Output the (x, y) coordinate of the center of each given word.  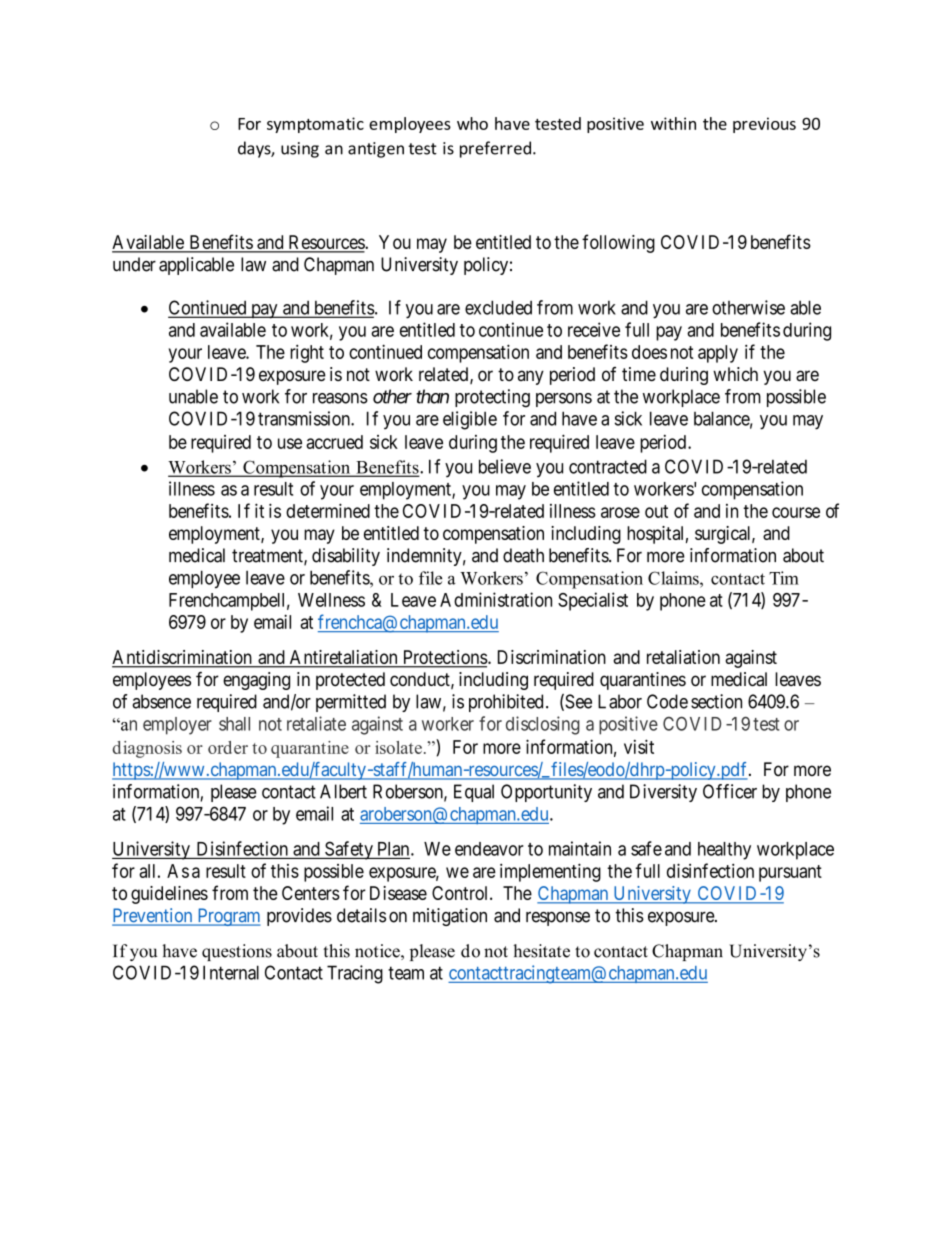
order (228, 747)
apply (718, 354)
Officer (730, 791)
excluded (498, 307)
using (300, 150)
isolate (398, 747)
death (523, 555)
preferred (495, 149)
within (673, 123)
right (307, 353)
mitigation (450, 917)
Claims (674, 578)
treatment (268, 557)
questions (237, 952)
